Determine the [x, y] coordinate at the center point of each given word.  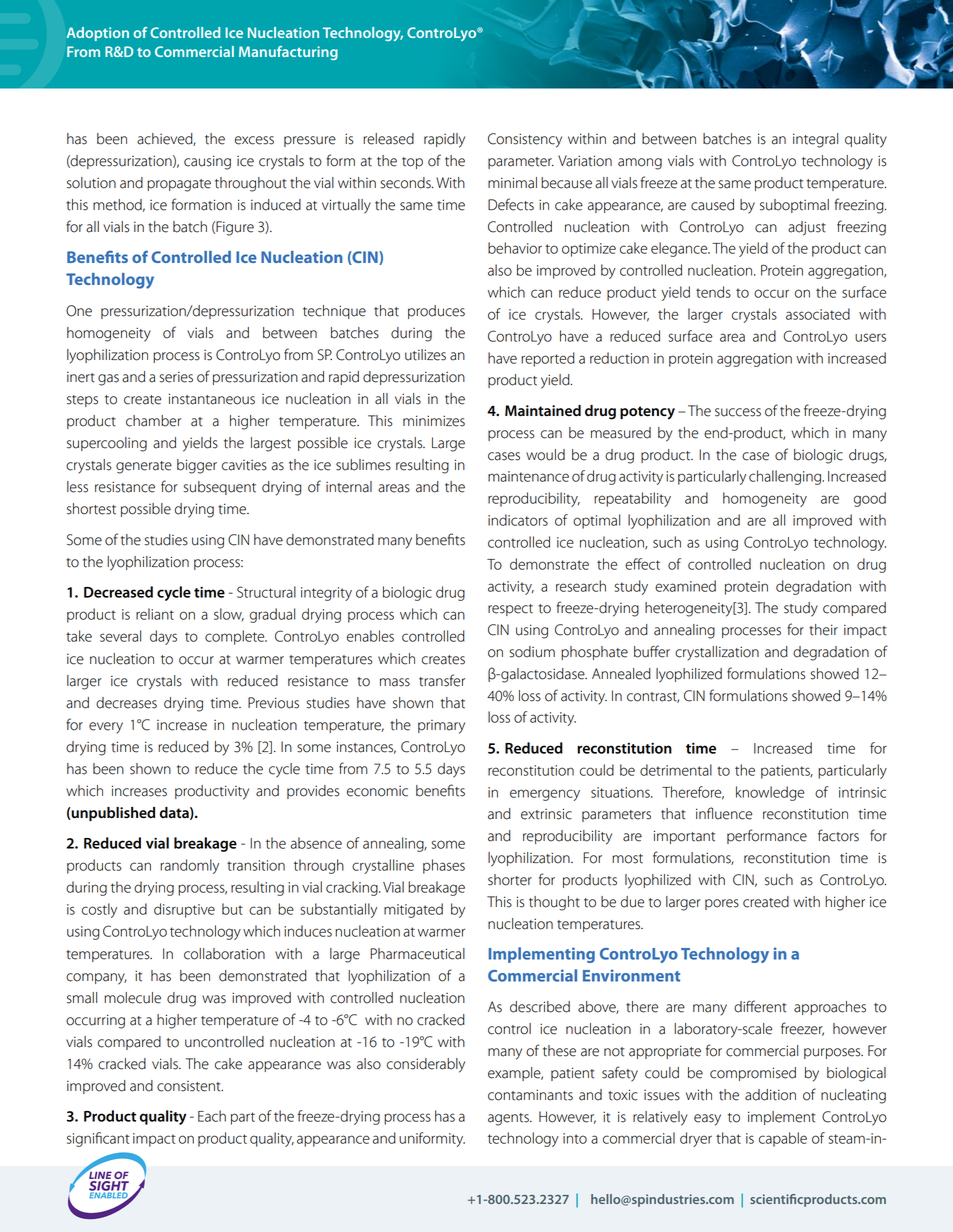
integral [815, 140]
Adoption [98, 34]
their [823, 630]
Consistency [525, 140]
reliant [155, 614]
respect [510, 610]
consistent [190, 1086]
